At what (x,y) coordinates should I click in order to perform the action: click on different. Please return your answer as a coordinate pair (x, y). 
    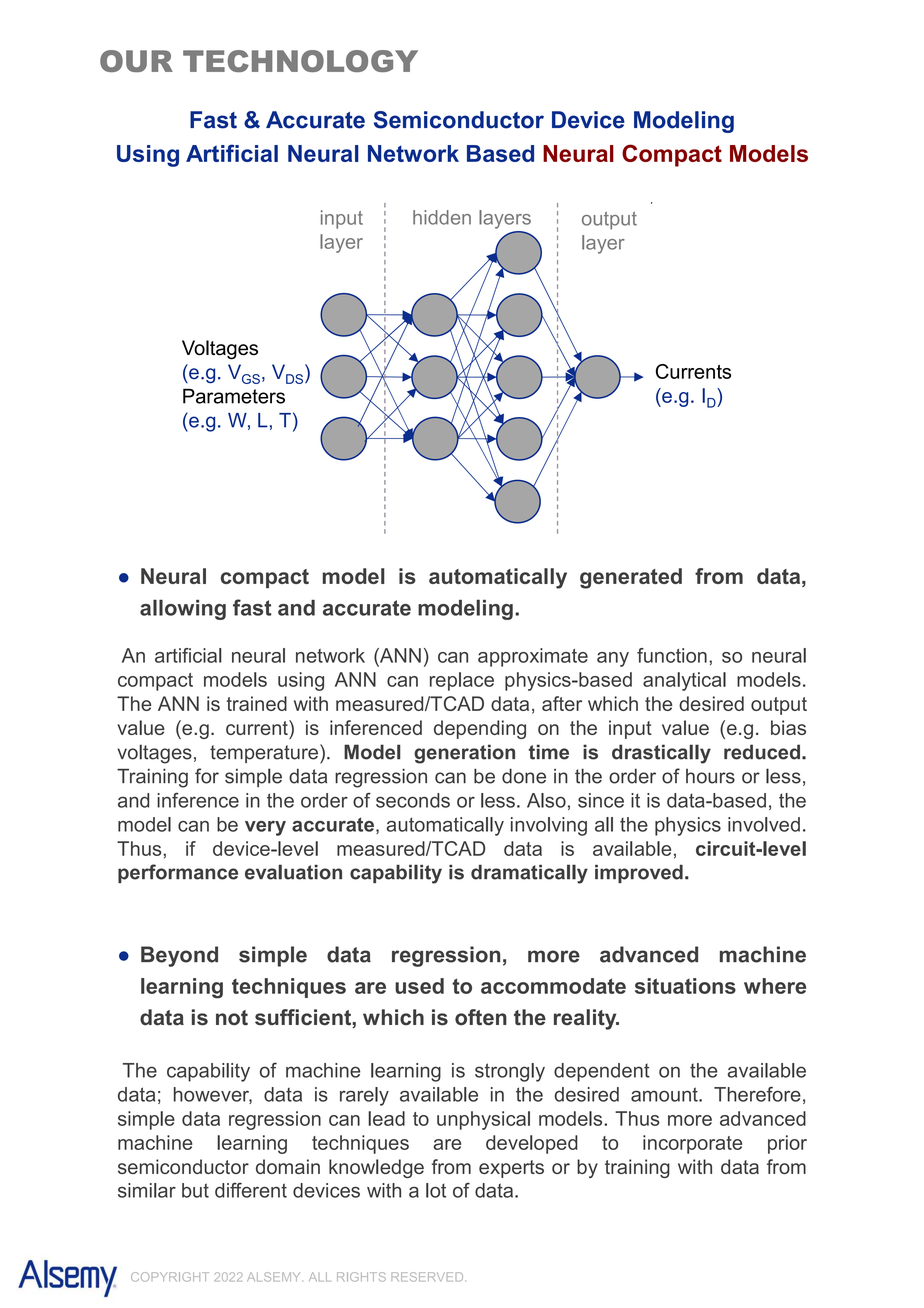
    Looking at the image, I should click on (251, 1190).
